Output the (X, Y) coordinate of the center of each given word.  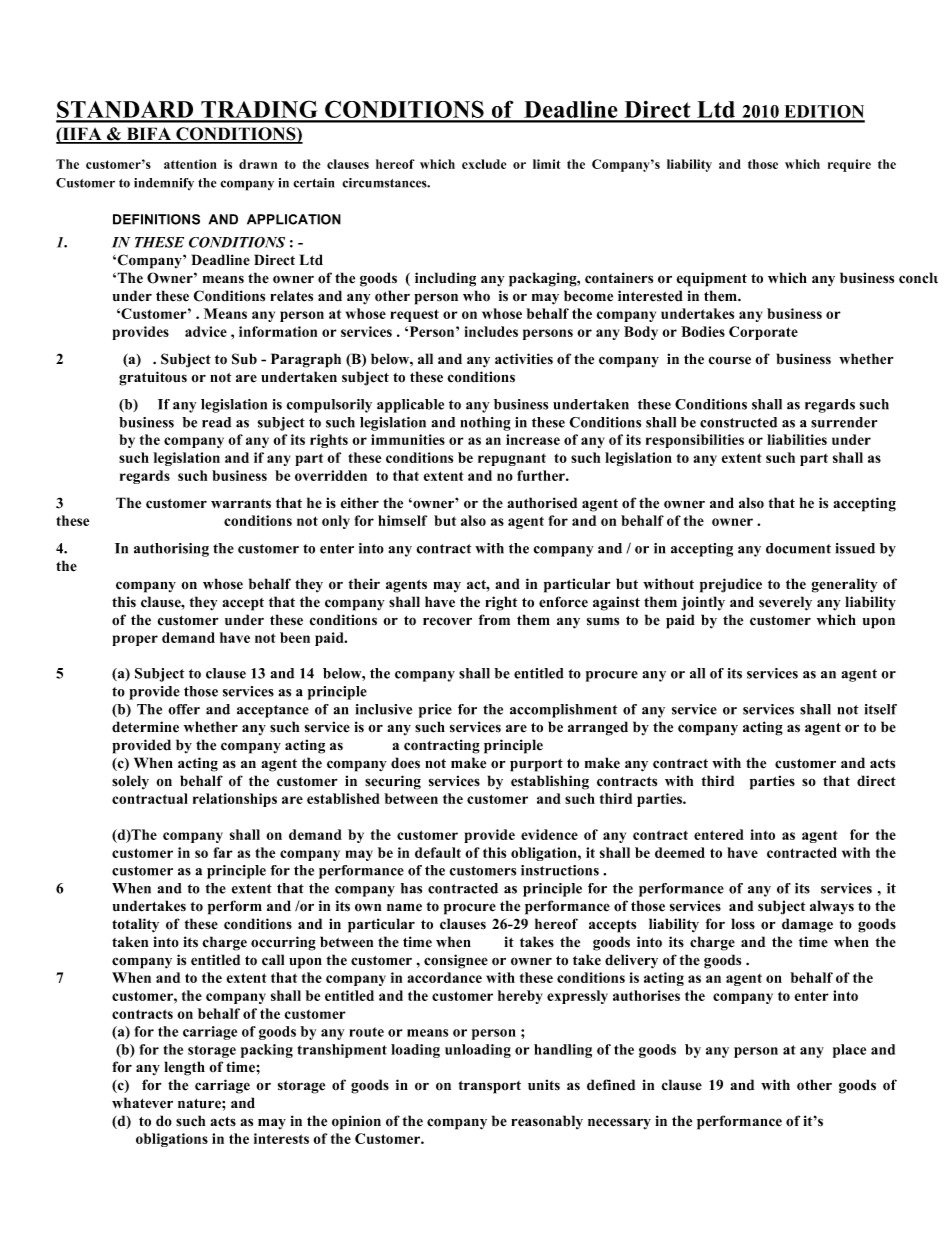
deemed (680, 852)
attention (190, 164)
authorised (542, 503)
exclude (484, 164)
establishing (550, 782)
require (849, 165)
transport (490, 1087)
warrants (241, 504)
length (184, 1068)
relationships (235, 800)
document (798, 548)
